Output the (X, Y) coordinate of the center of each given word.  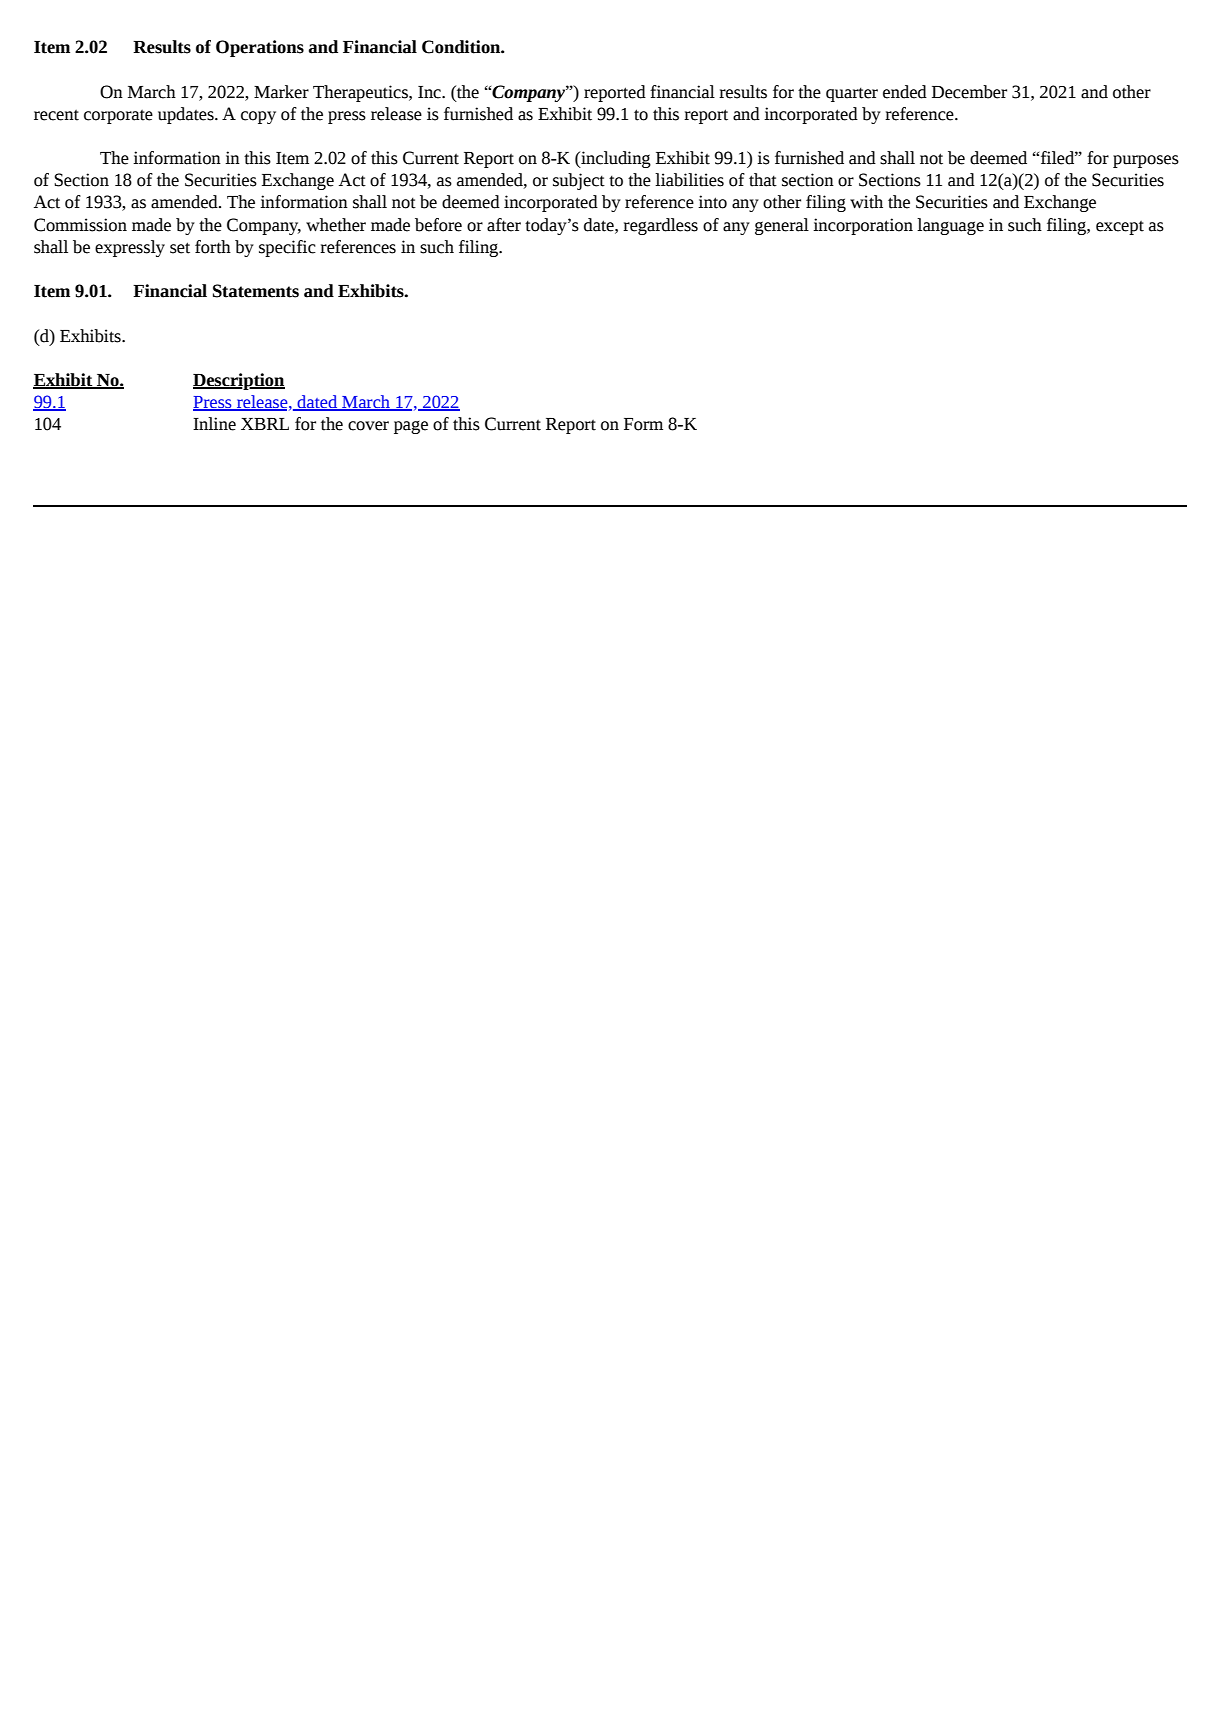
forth (213, 247)
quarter (852, 94)
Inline (214, 424)
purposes (1146, 161)
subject (579, 181)
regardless (660, 226)
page (411, 427)
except (1120, 228)
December (969, 92)
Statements (256, 291)
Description (239, 381)
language (950, 226)
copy (258, 117)
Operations (260, 48)
